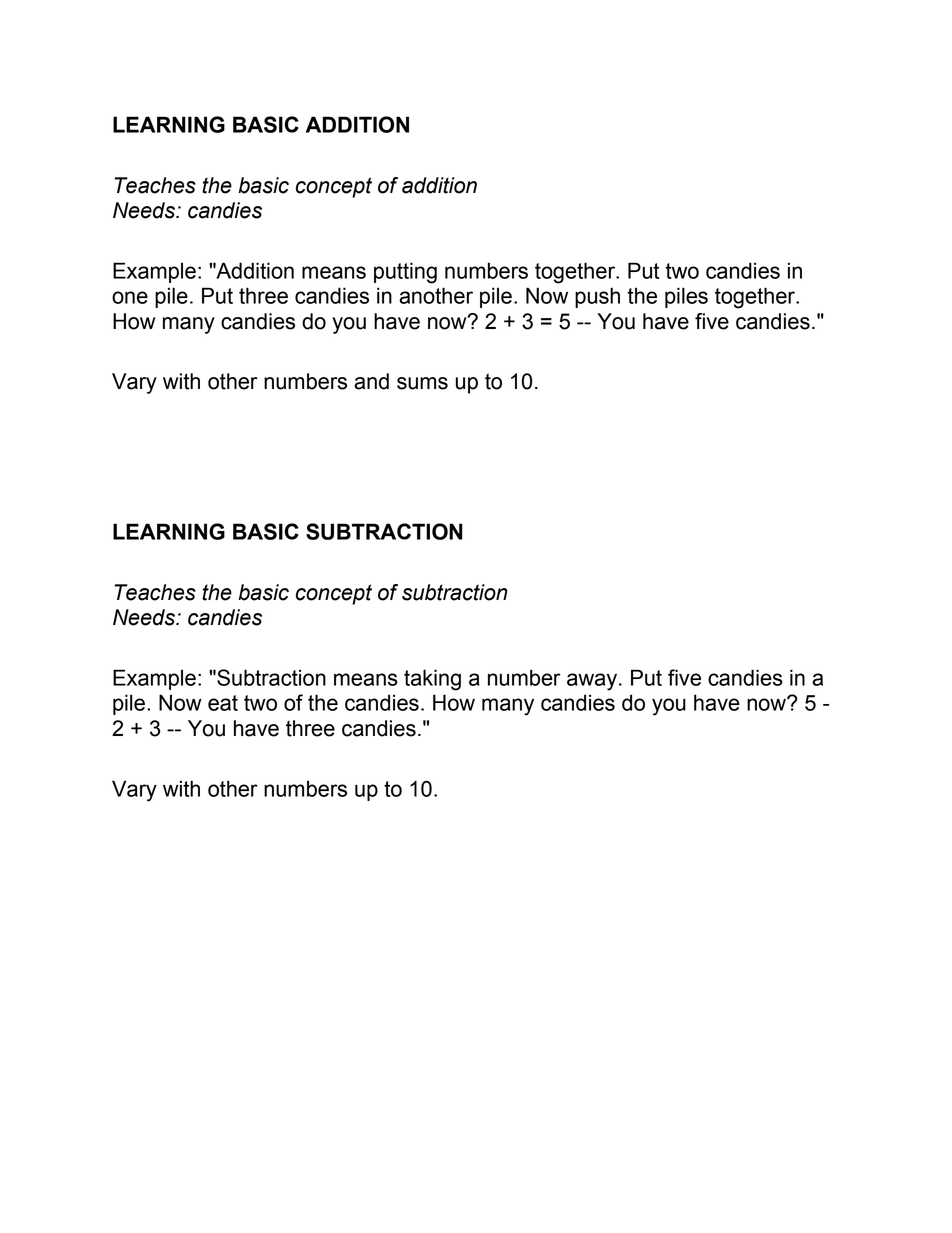  Describe the element at coordinates (432, 680) in the image. I see `taking` at that location.
